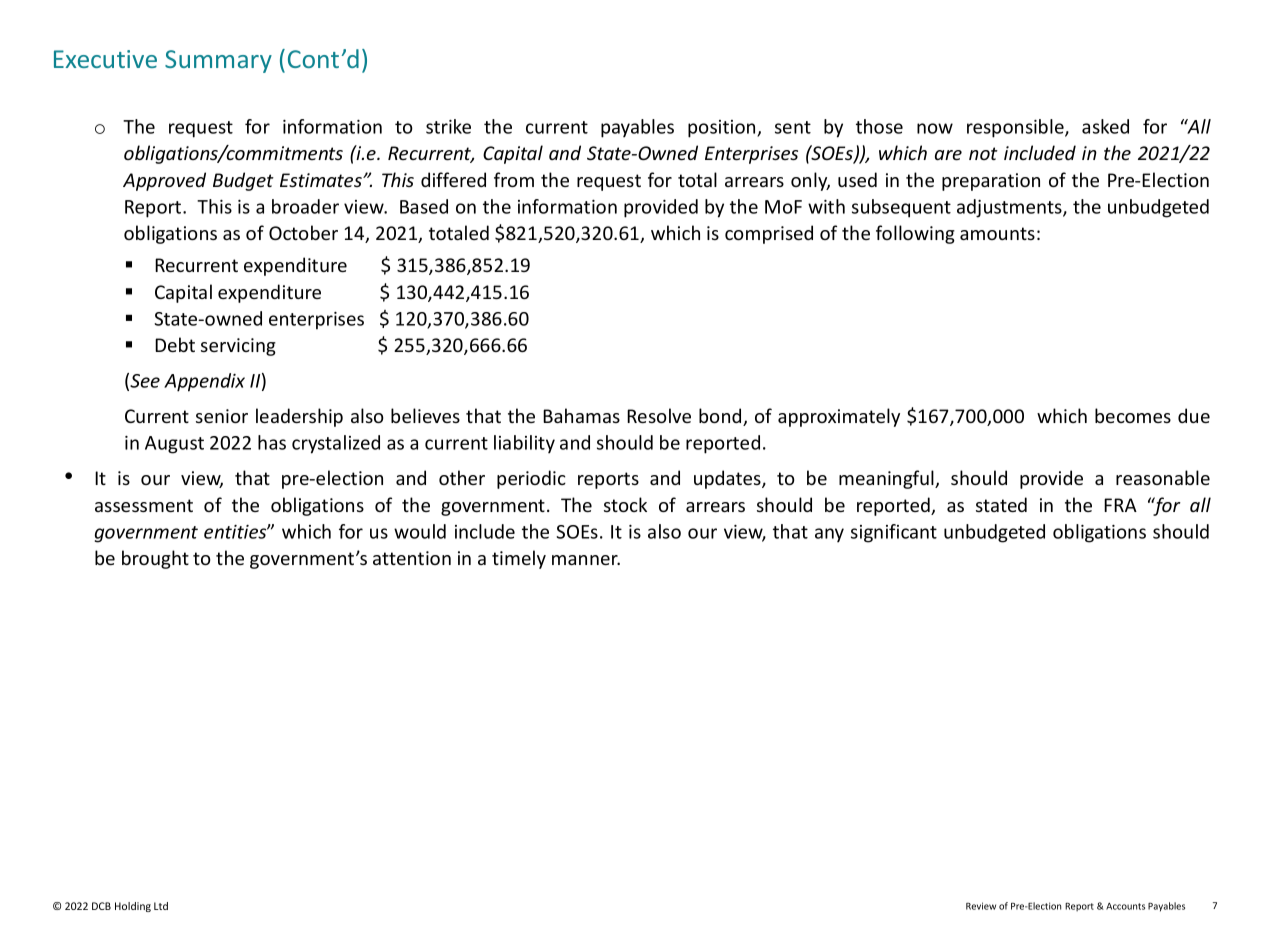 The width and height of the screenshot is (1270, 952). What do you see at coordinates (1125, 906) in the screenshot?
I see `Accounts` at bounding box center [1125, 906].
